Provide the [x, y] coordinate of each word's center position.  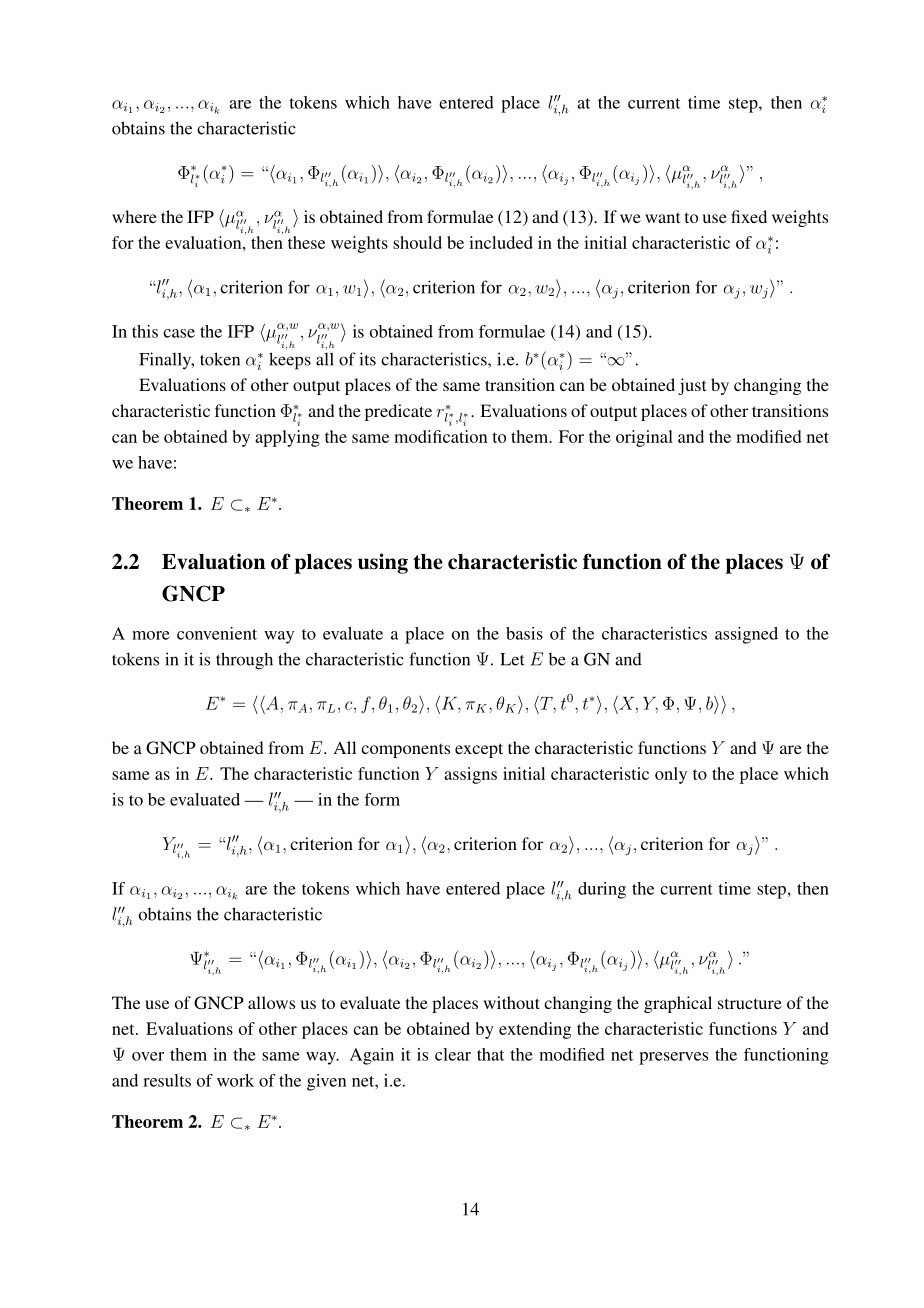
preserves [673, 1058]
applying [287, 438]
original [644, 438]
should [417, 242]
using [383, 563]
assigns [470, 775]
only [671, 775]
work [235, 1080]
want [662, 217]
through [244, 661]
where [134, 216]
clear [453, 1054]
